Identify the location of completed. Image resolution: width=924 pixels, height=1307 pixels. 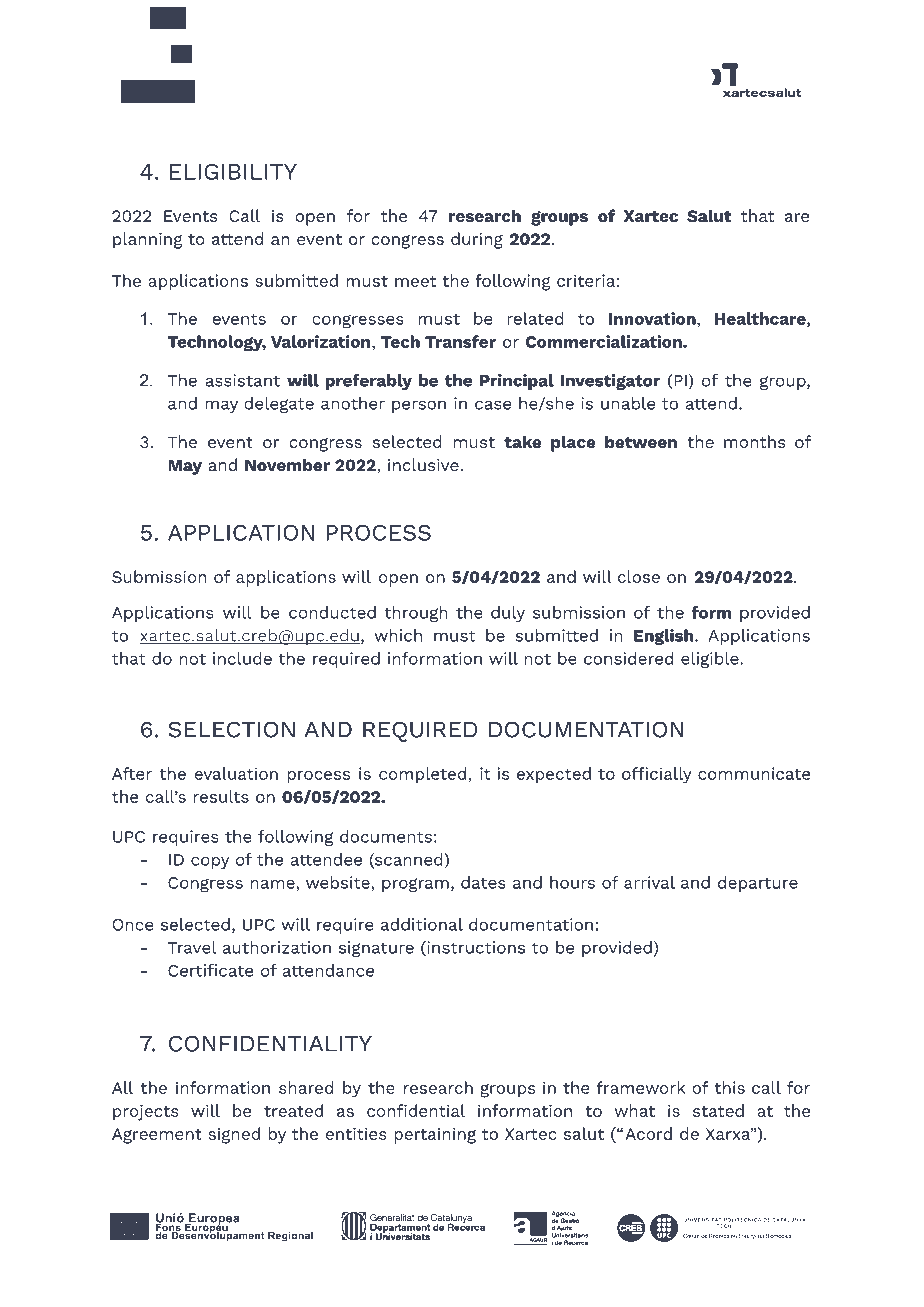
(422, 775).
